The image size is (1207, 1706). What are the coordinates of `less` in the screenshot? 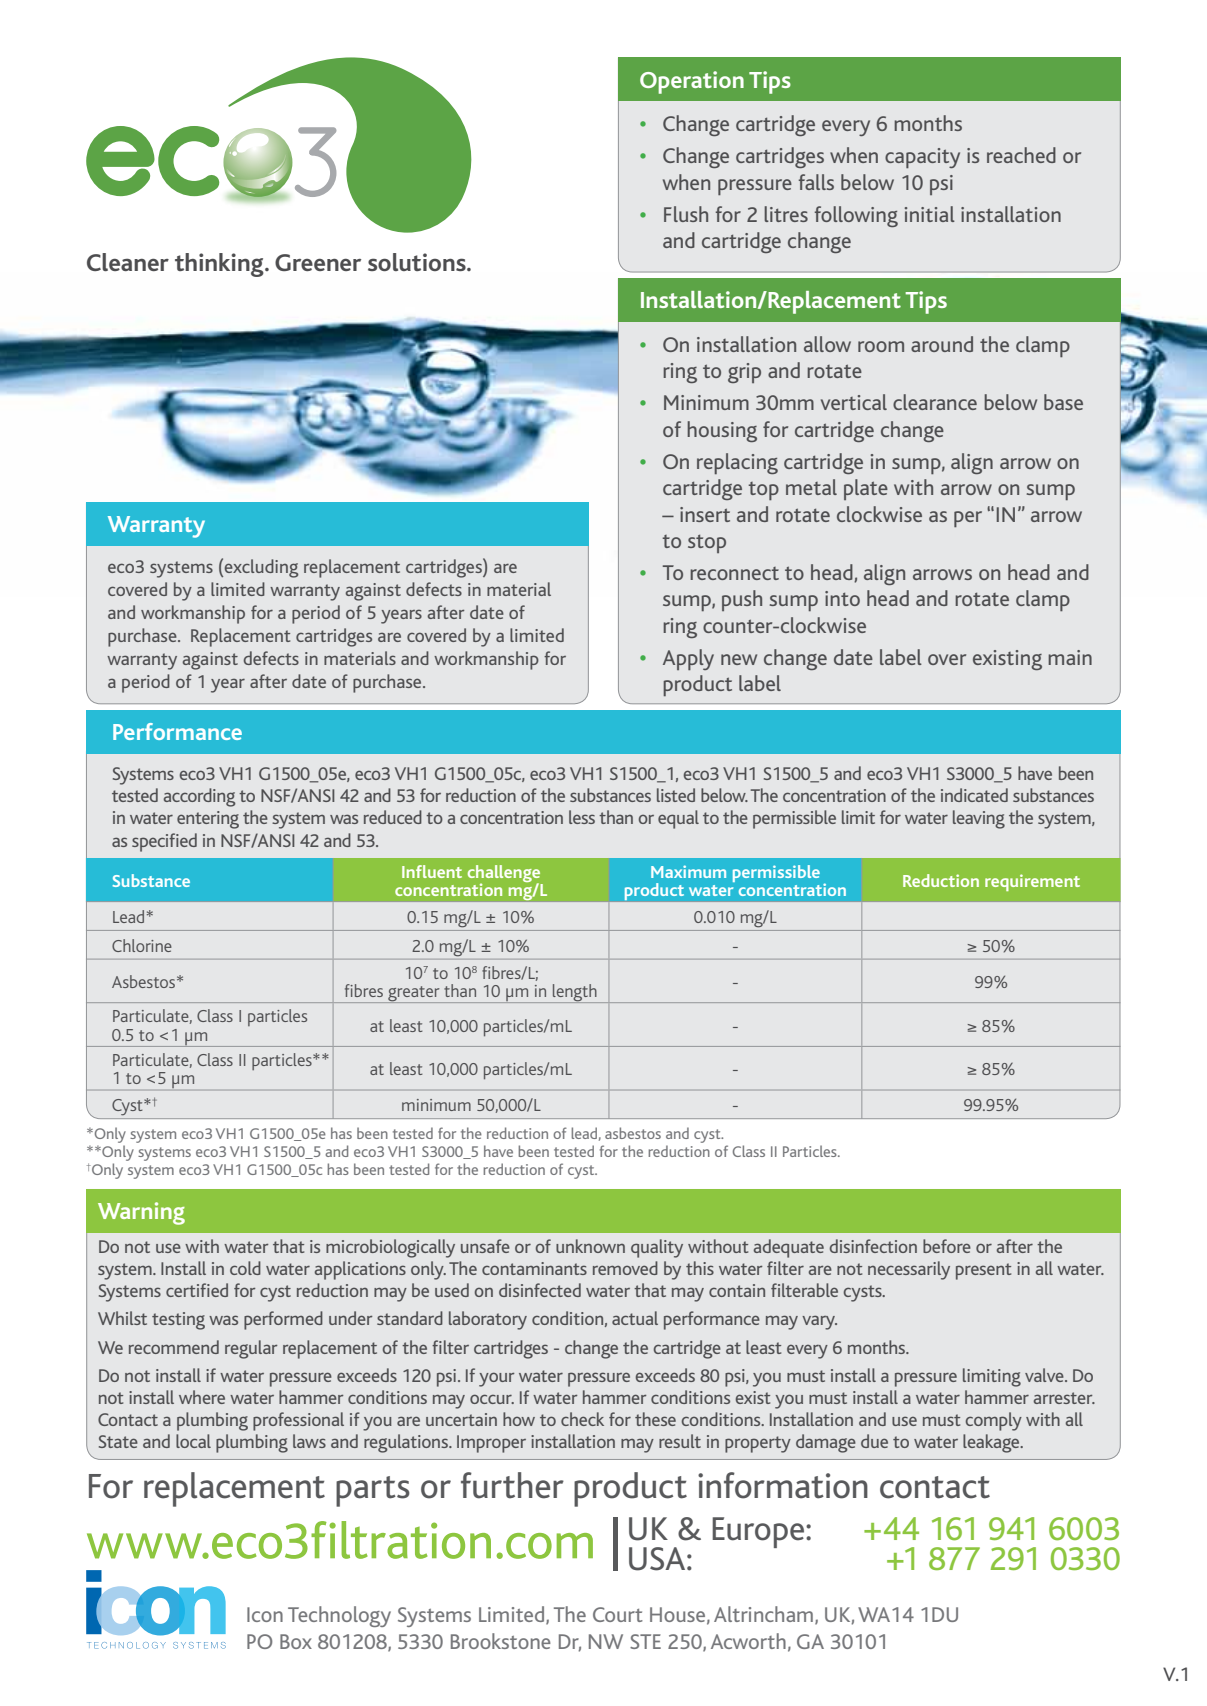 It's located at (582, 817).
